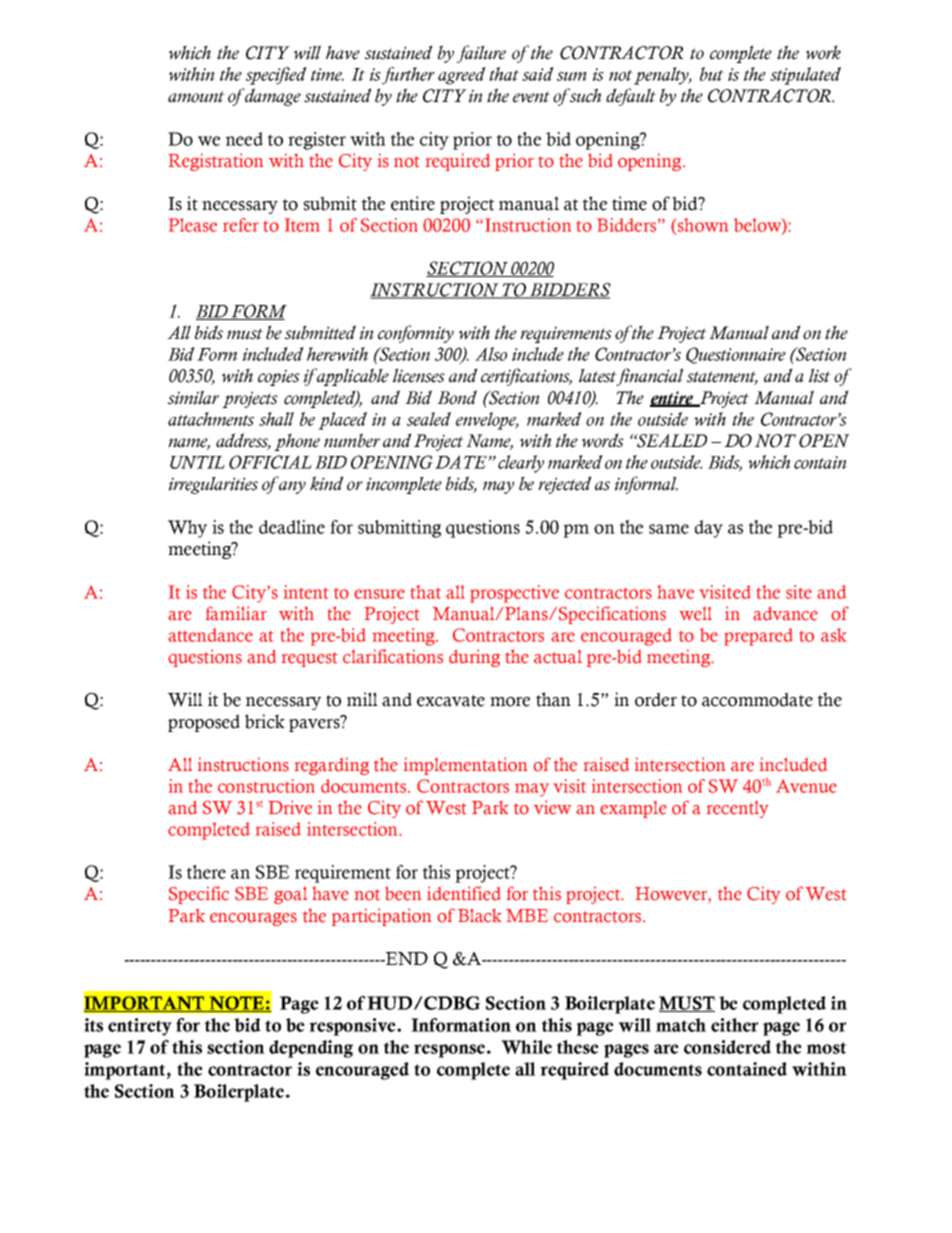  I want to click on its, so click(93, 1025).
